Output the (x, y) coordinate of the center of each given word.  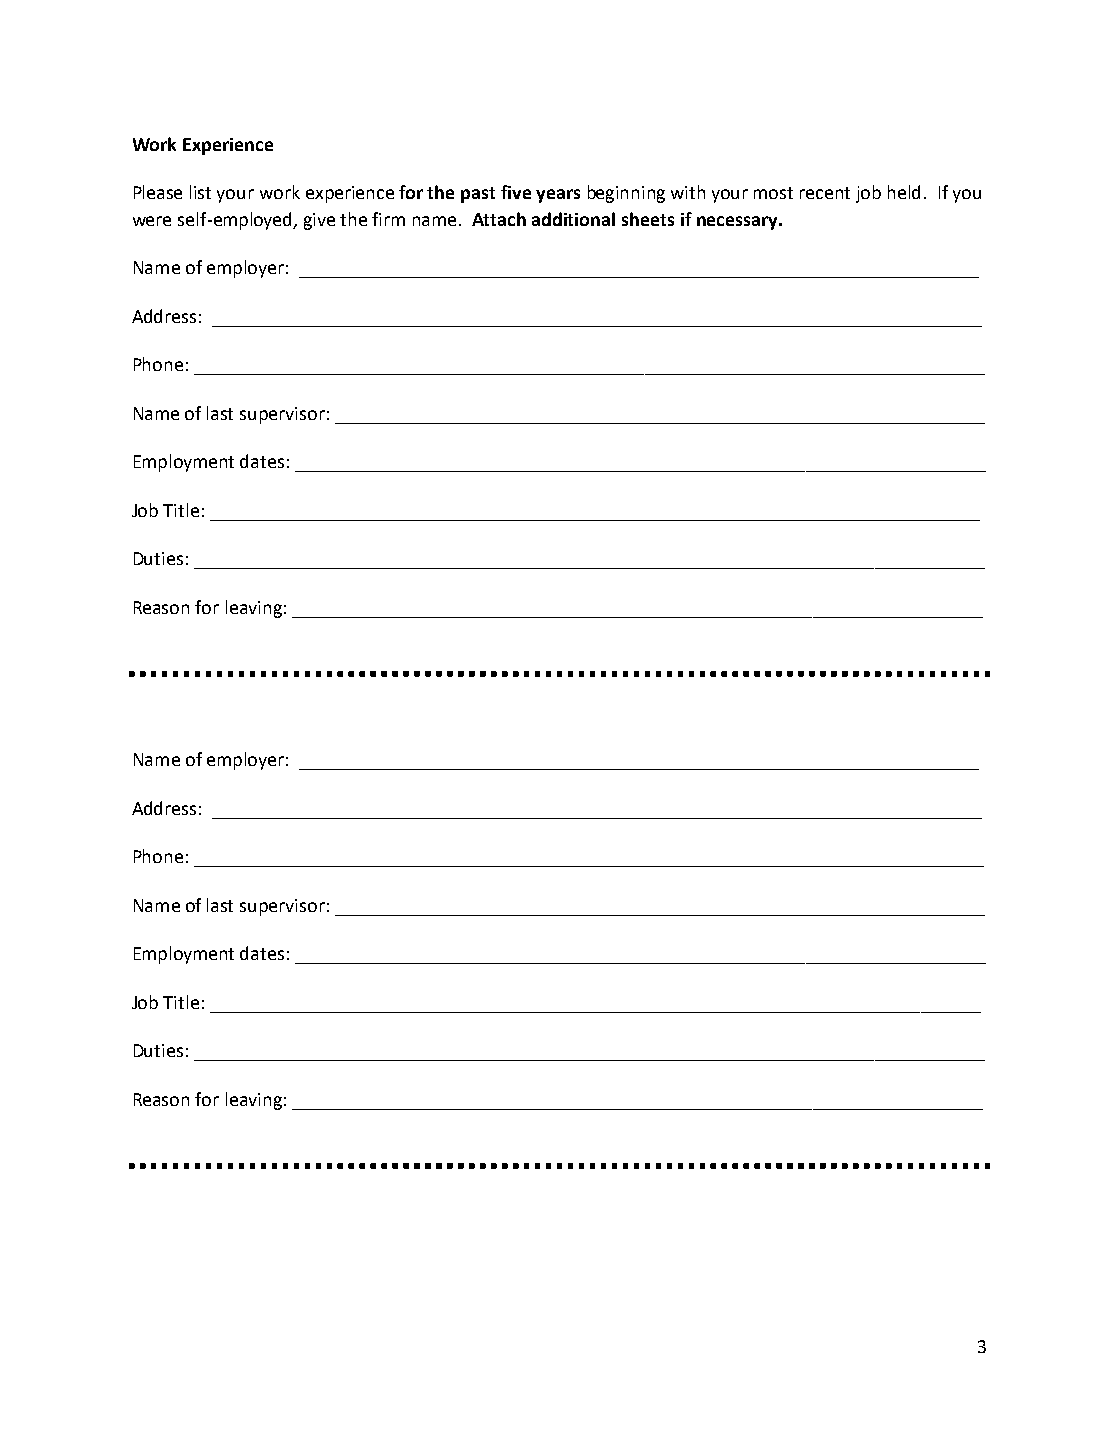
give (319, 221)
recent (825, 193)
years (558, 196)
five (516, 192)
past (478, 195)
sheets (648, 219)
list (200, 192)
